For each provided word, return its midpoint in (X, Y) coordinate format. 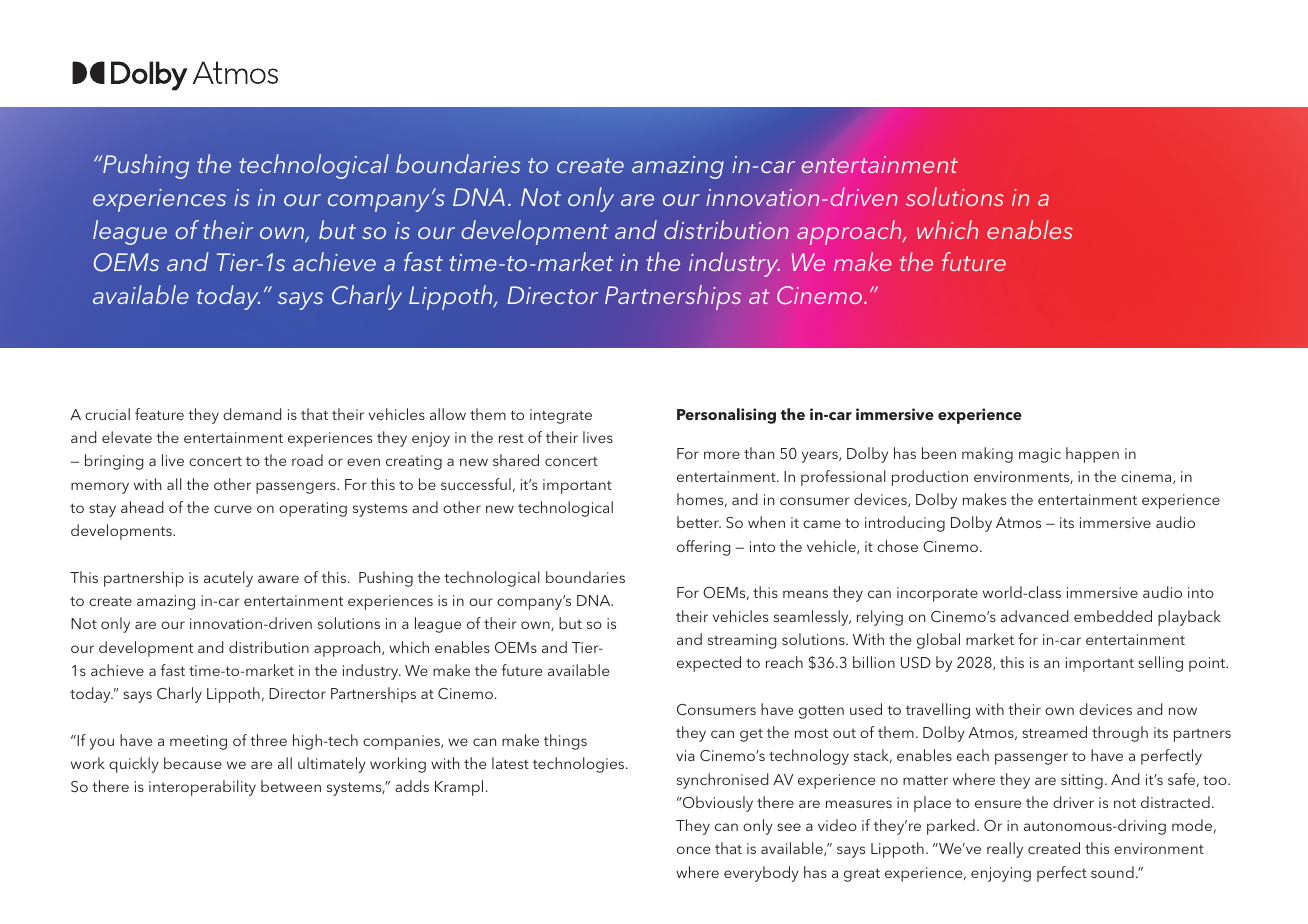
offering (703, 548)
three (268, 740)
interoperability (202, 788)
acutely (228, 579)
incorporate (937, 594)
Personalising (726, 416)
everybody (761, 874)
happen (1092, 455)
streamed (1054, 732)
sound (1112, 872)
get (751, 735)
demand (252, 414)
